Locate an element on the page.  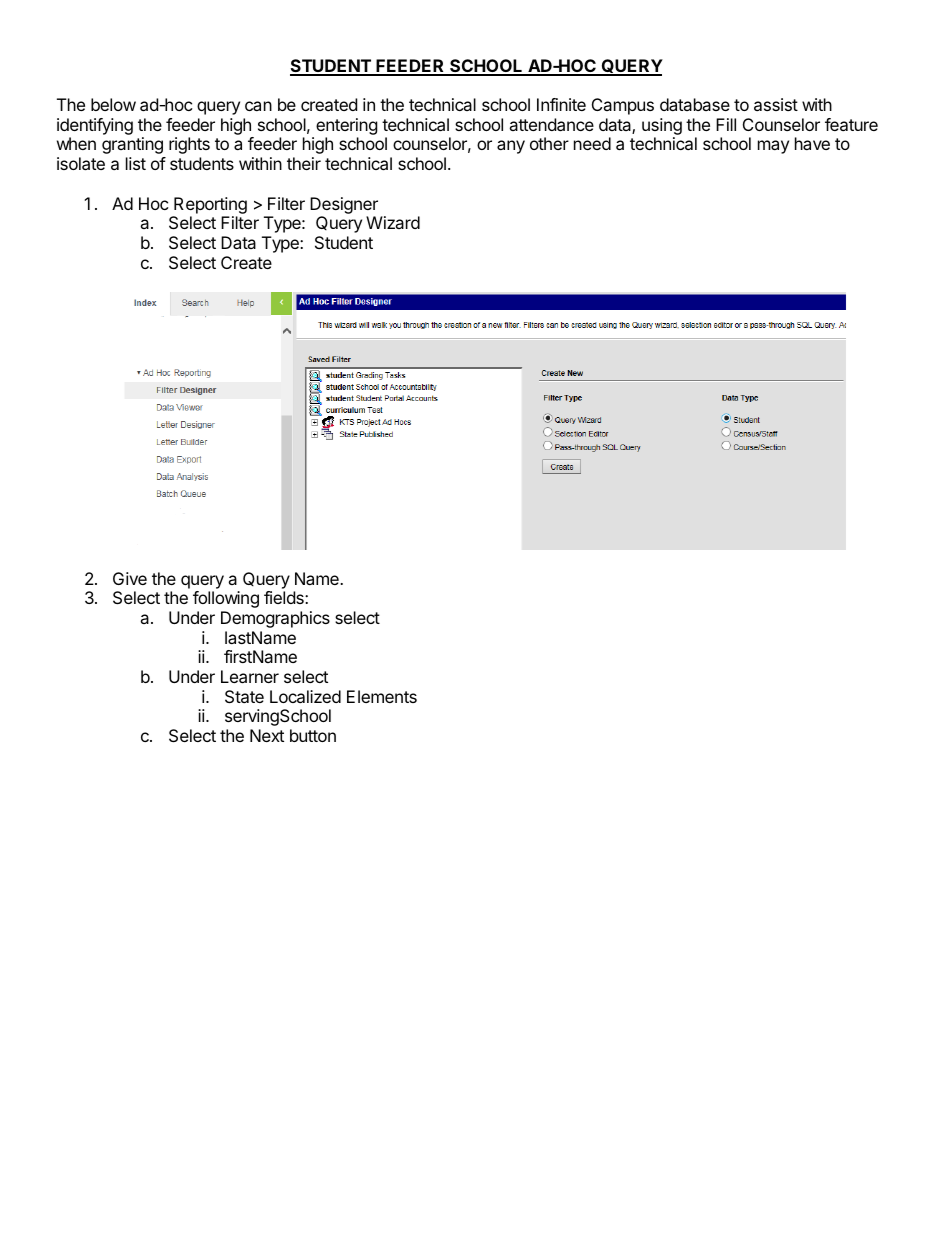
rights is located at coordinates (189, 145).
